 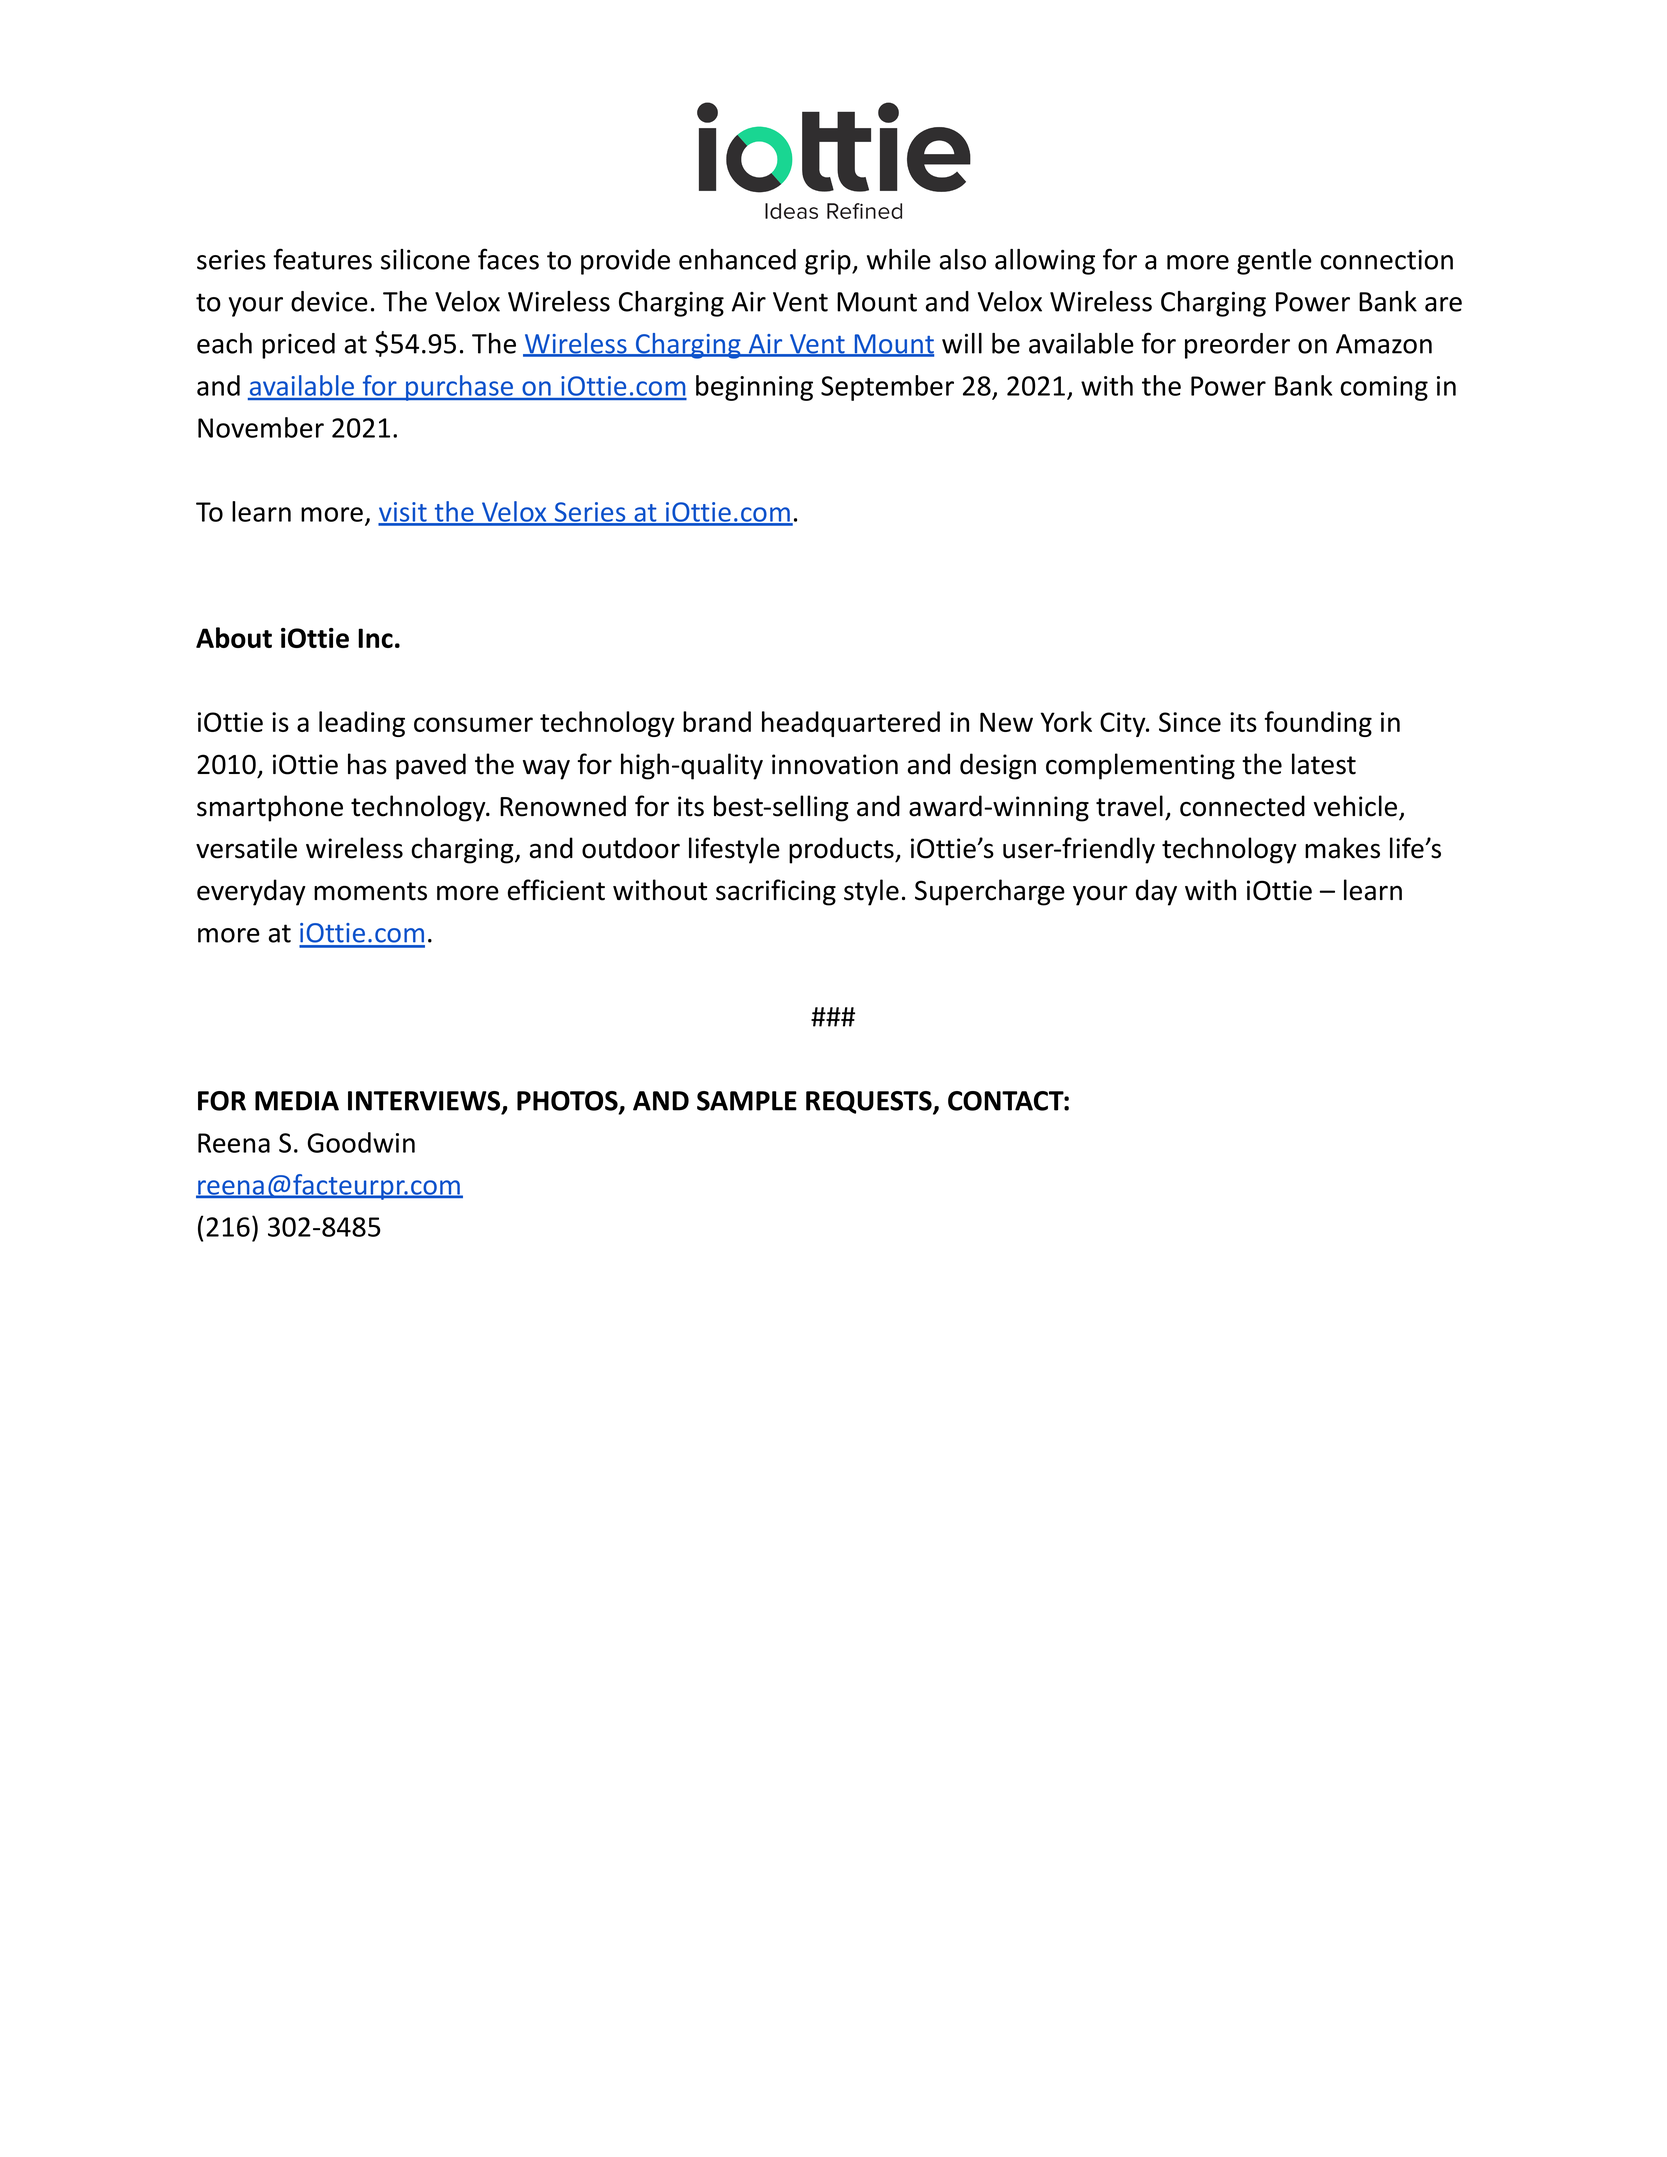 What do you see at coordinates (829, 262) in the image?
I see `grip` at bounding box center [829, 262].
